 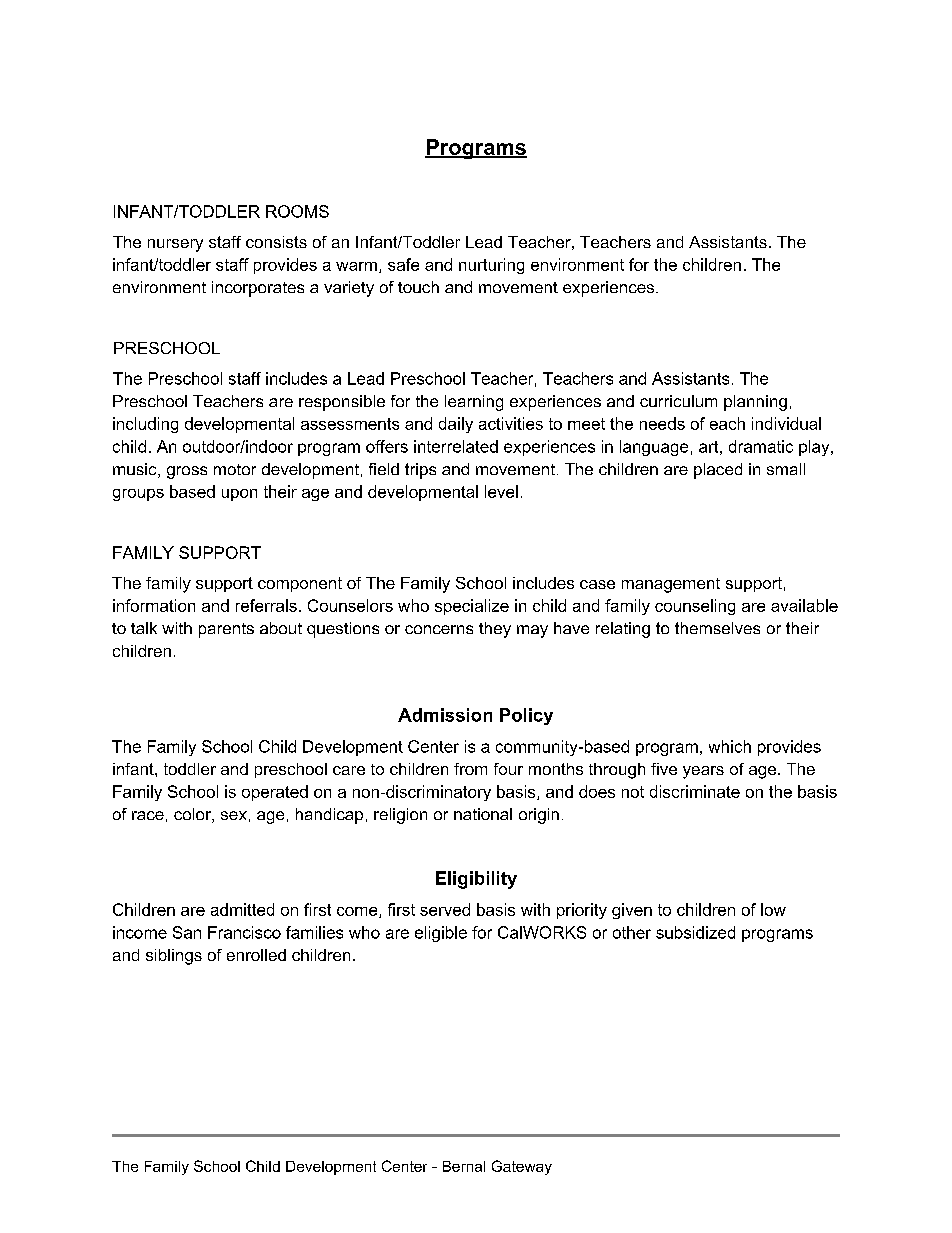 I want to click on planning, so click(x=755, y=403).
